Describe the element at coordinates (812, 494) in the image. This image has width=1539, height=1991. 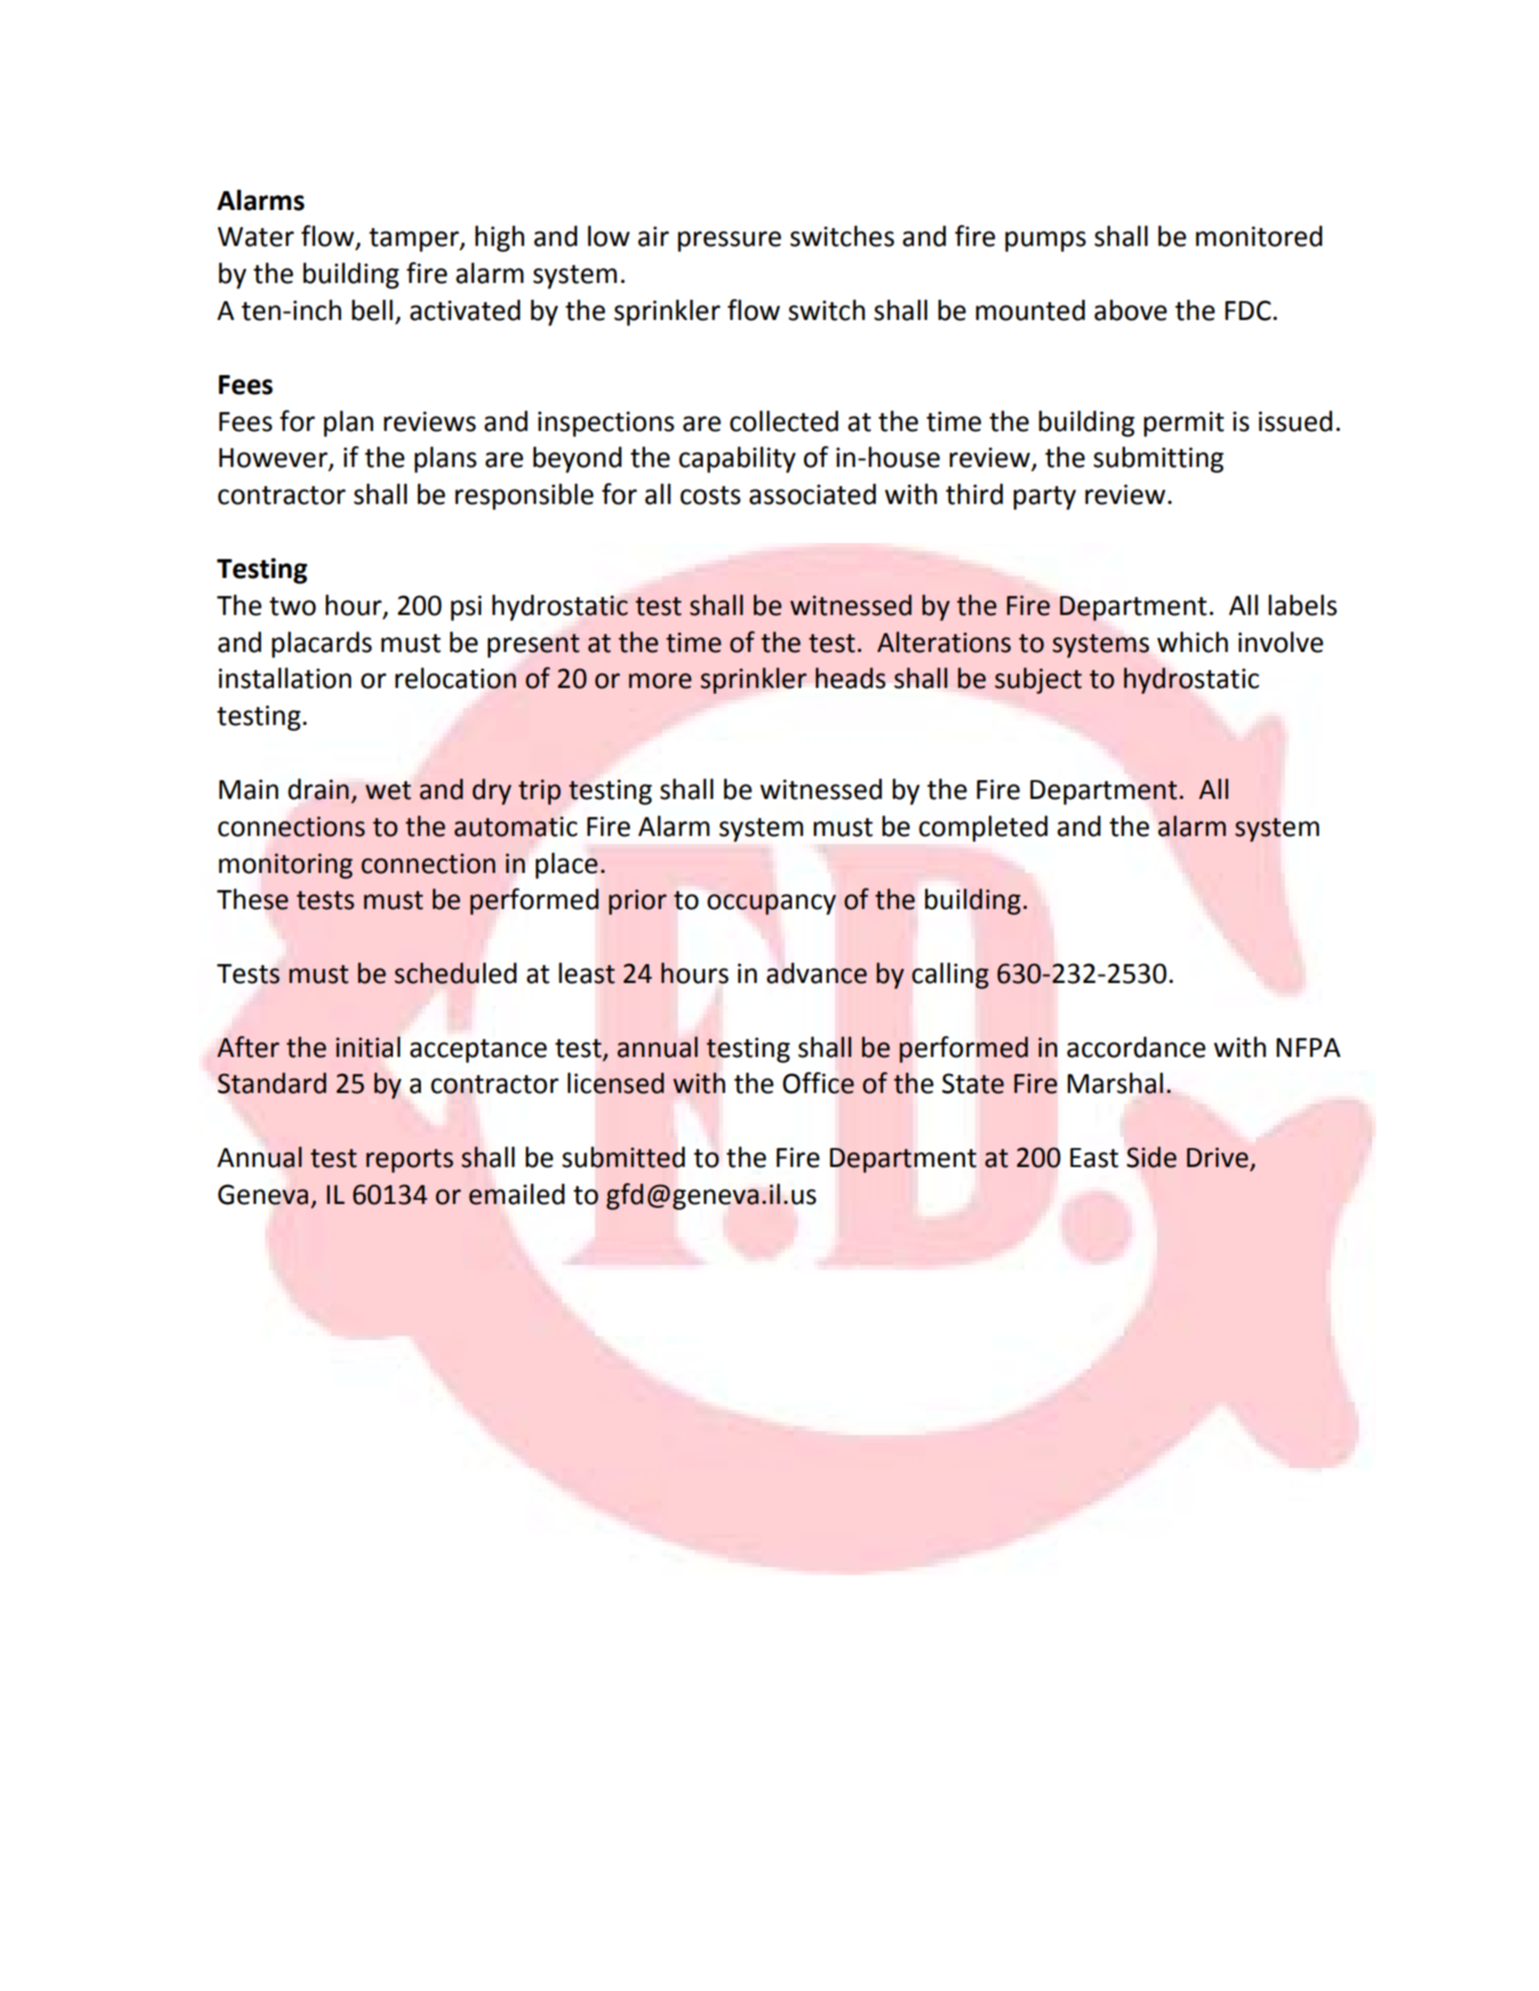
I see `associated` at that location.
